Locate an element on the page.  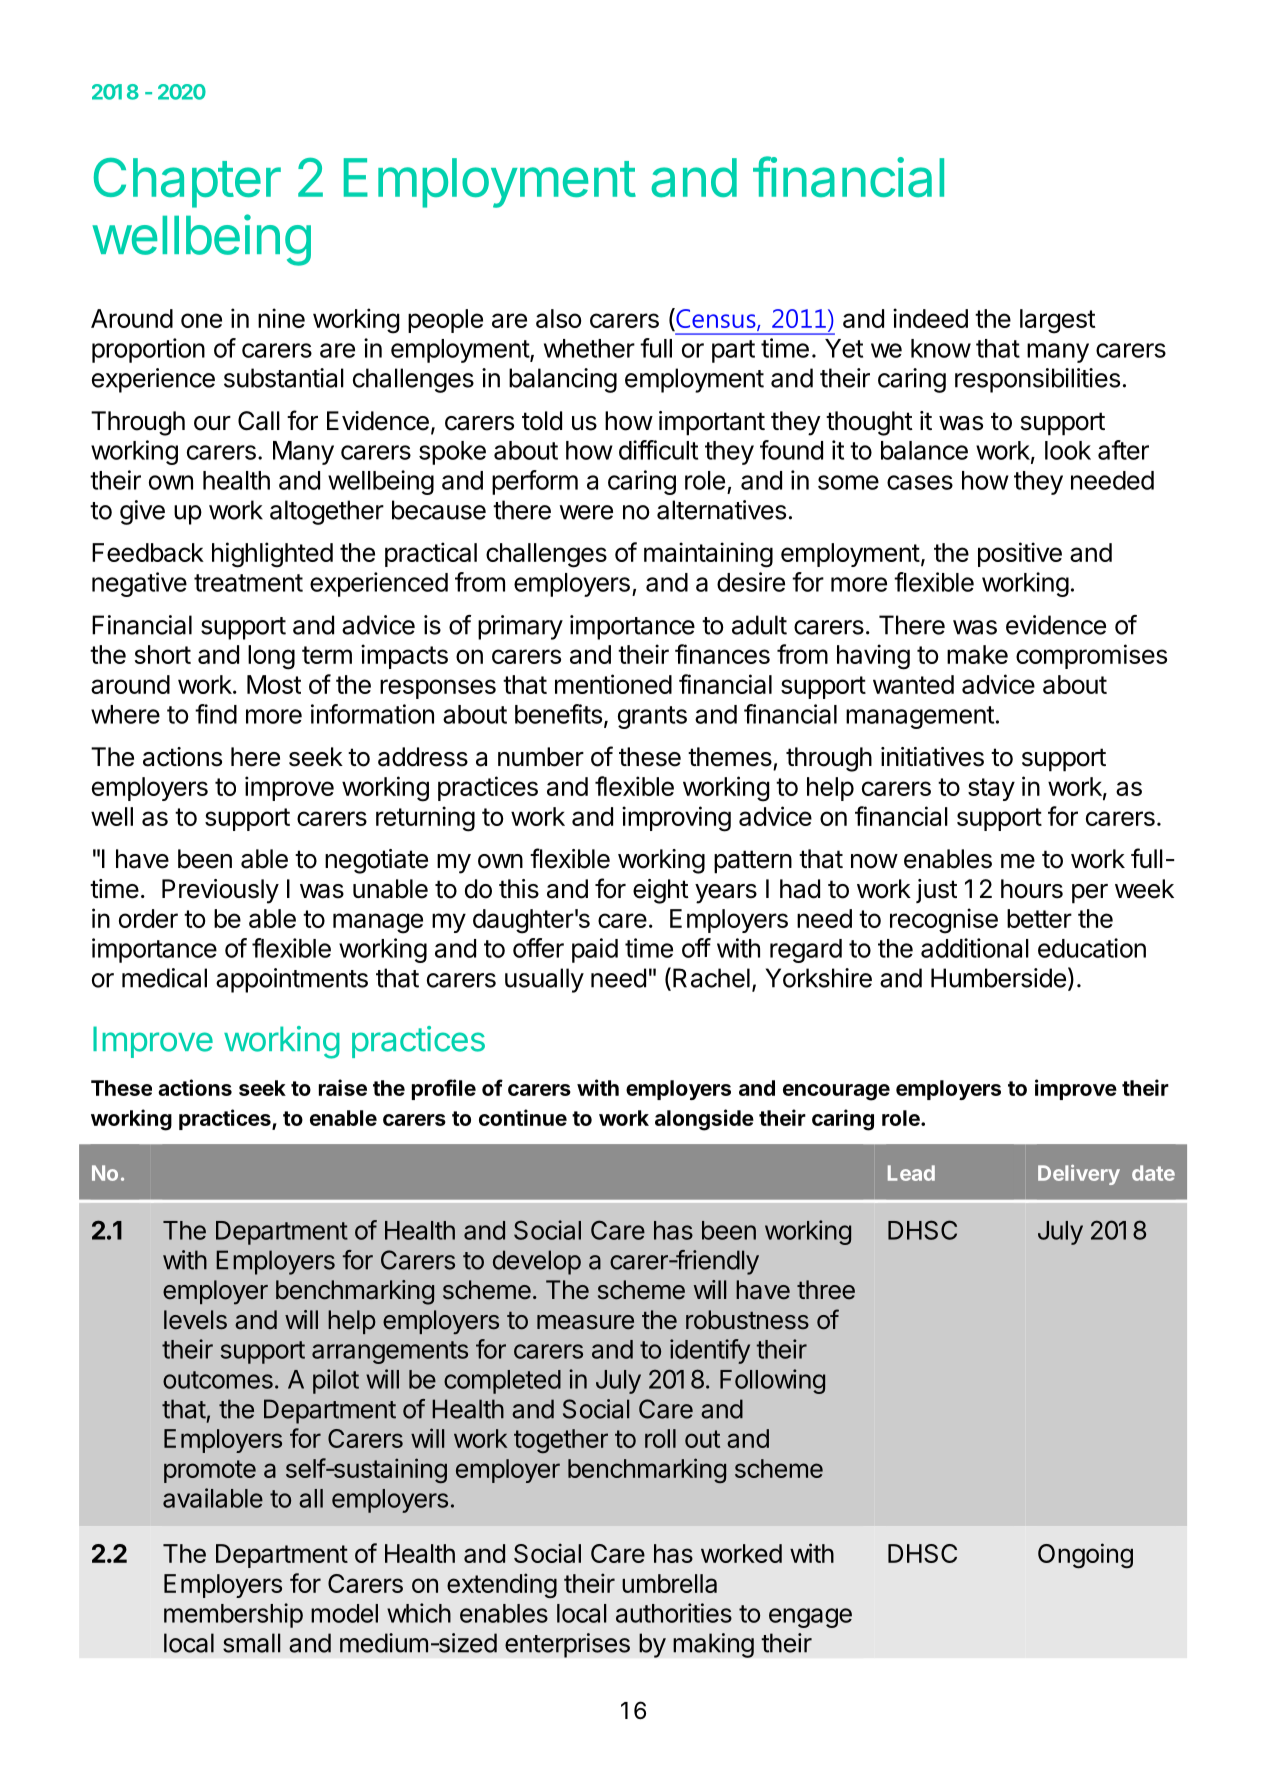
largest is located at coordinates (1057, 321).
